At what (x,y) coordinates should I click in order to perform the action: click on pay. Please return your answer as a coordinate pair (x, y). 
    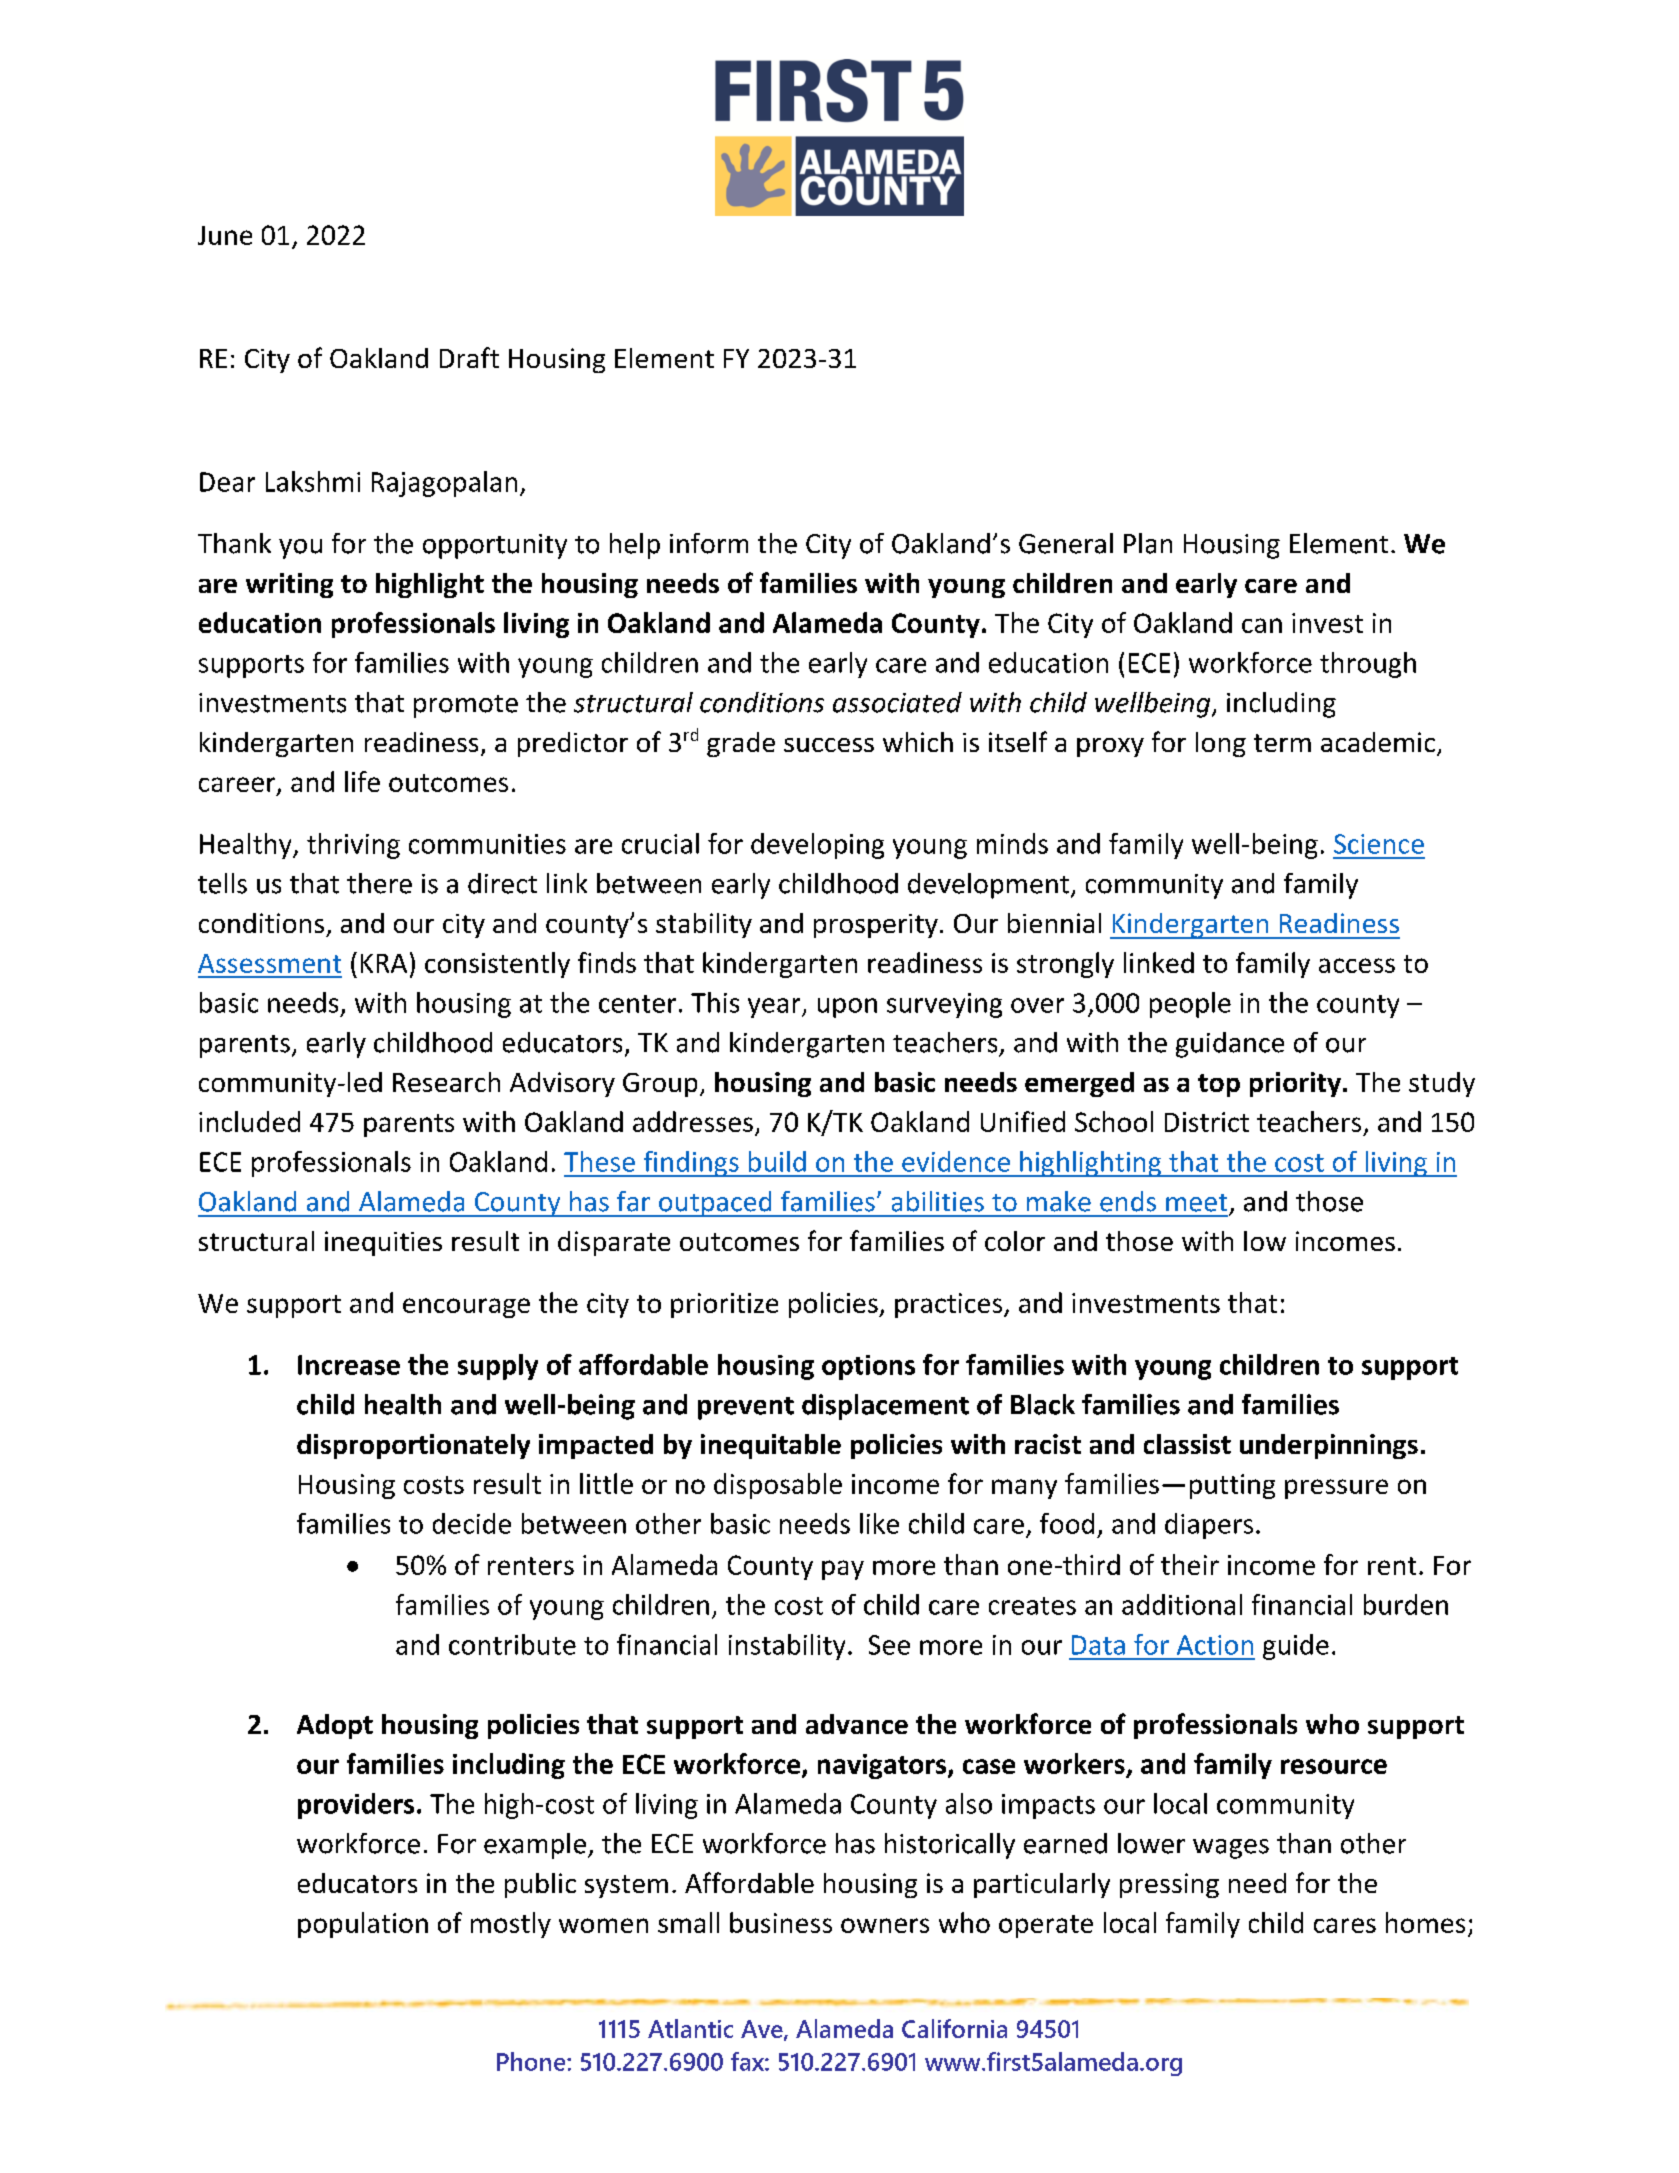
    Looking at the image, I should click on (843, 1570).
